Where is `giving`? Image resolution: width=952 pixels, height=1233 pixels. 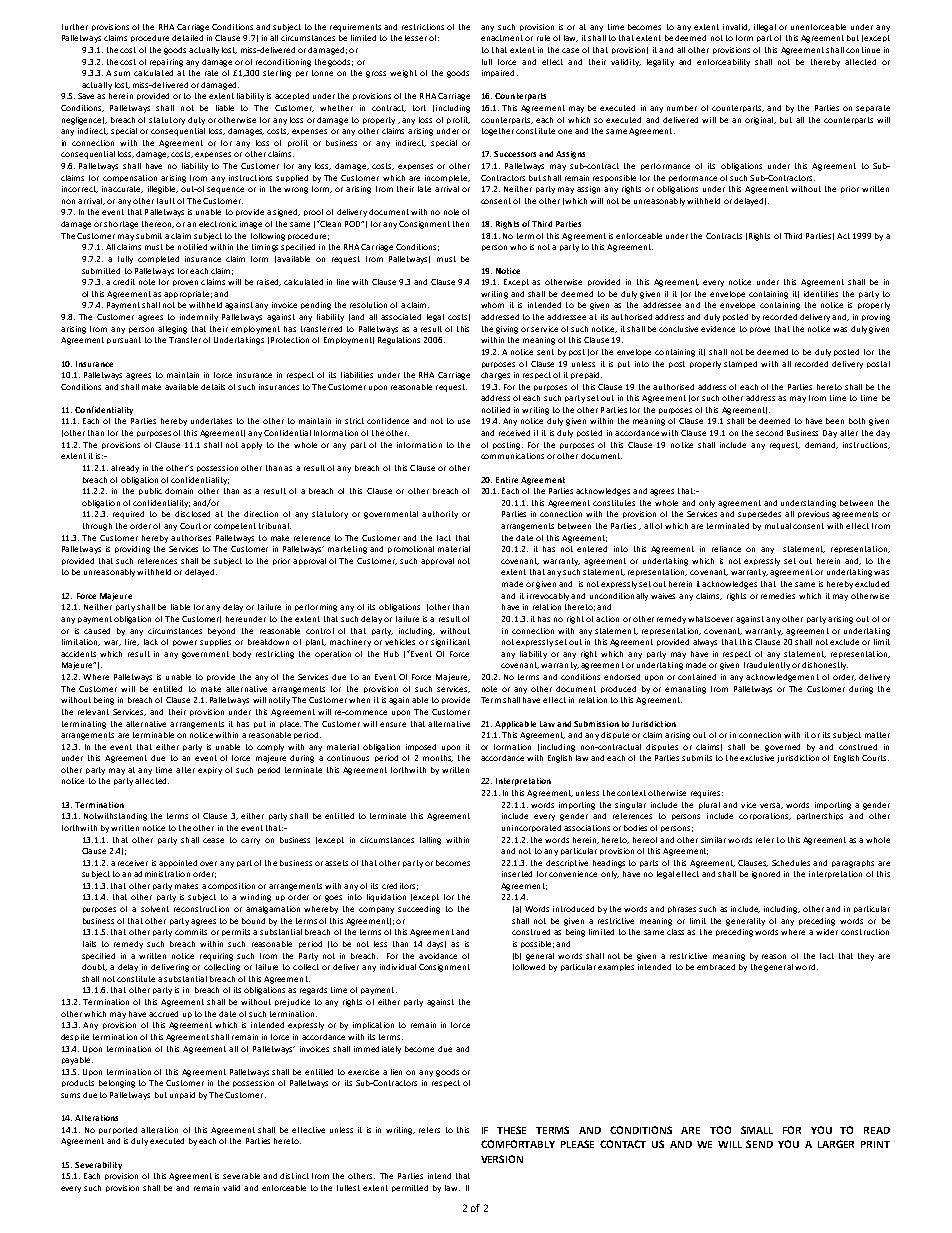 giving is located at coordinates (507, 330).
